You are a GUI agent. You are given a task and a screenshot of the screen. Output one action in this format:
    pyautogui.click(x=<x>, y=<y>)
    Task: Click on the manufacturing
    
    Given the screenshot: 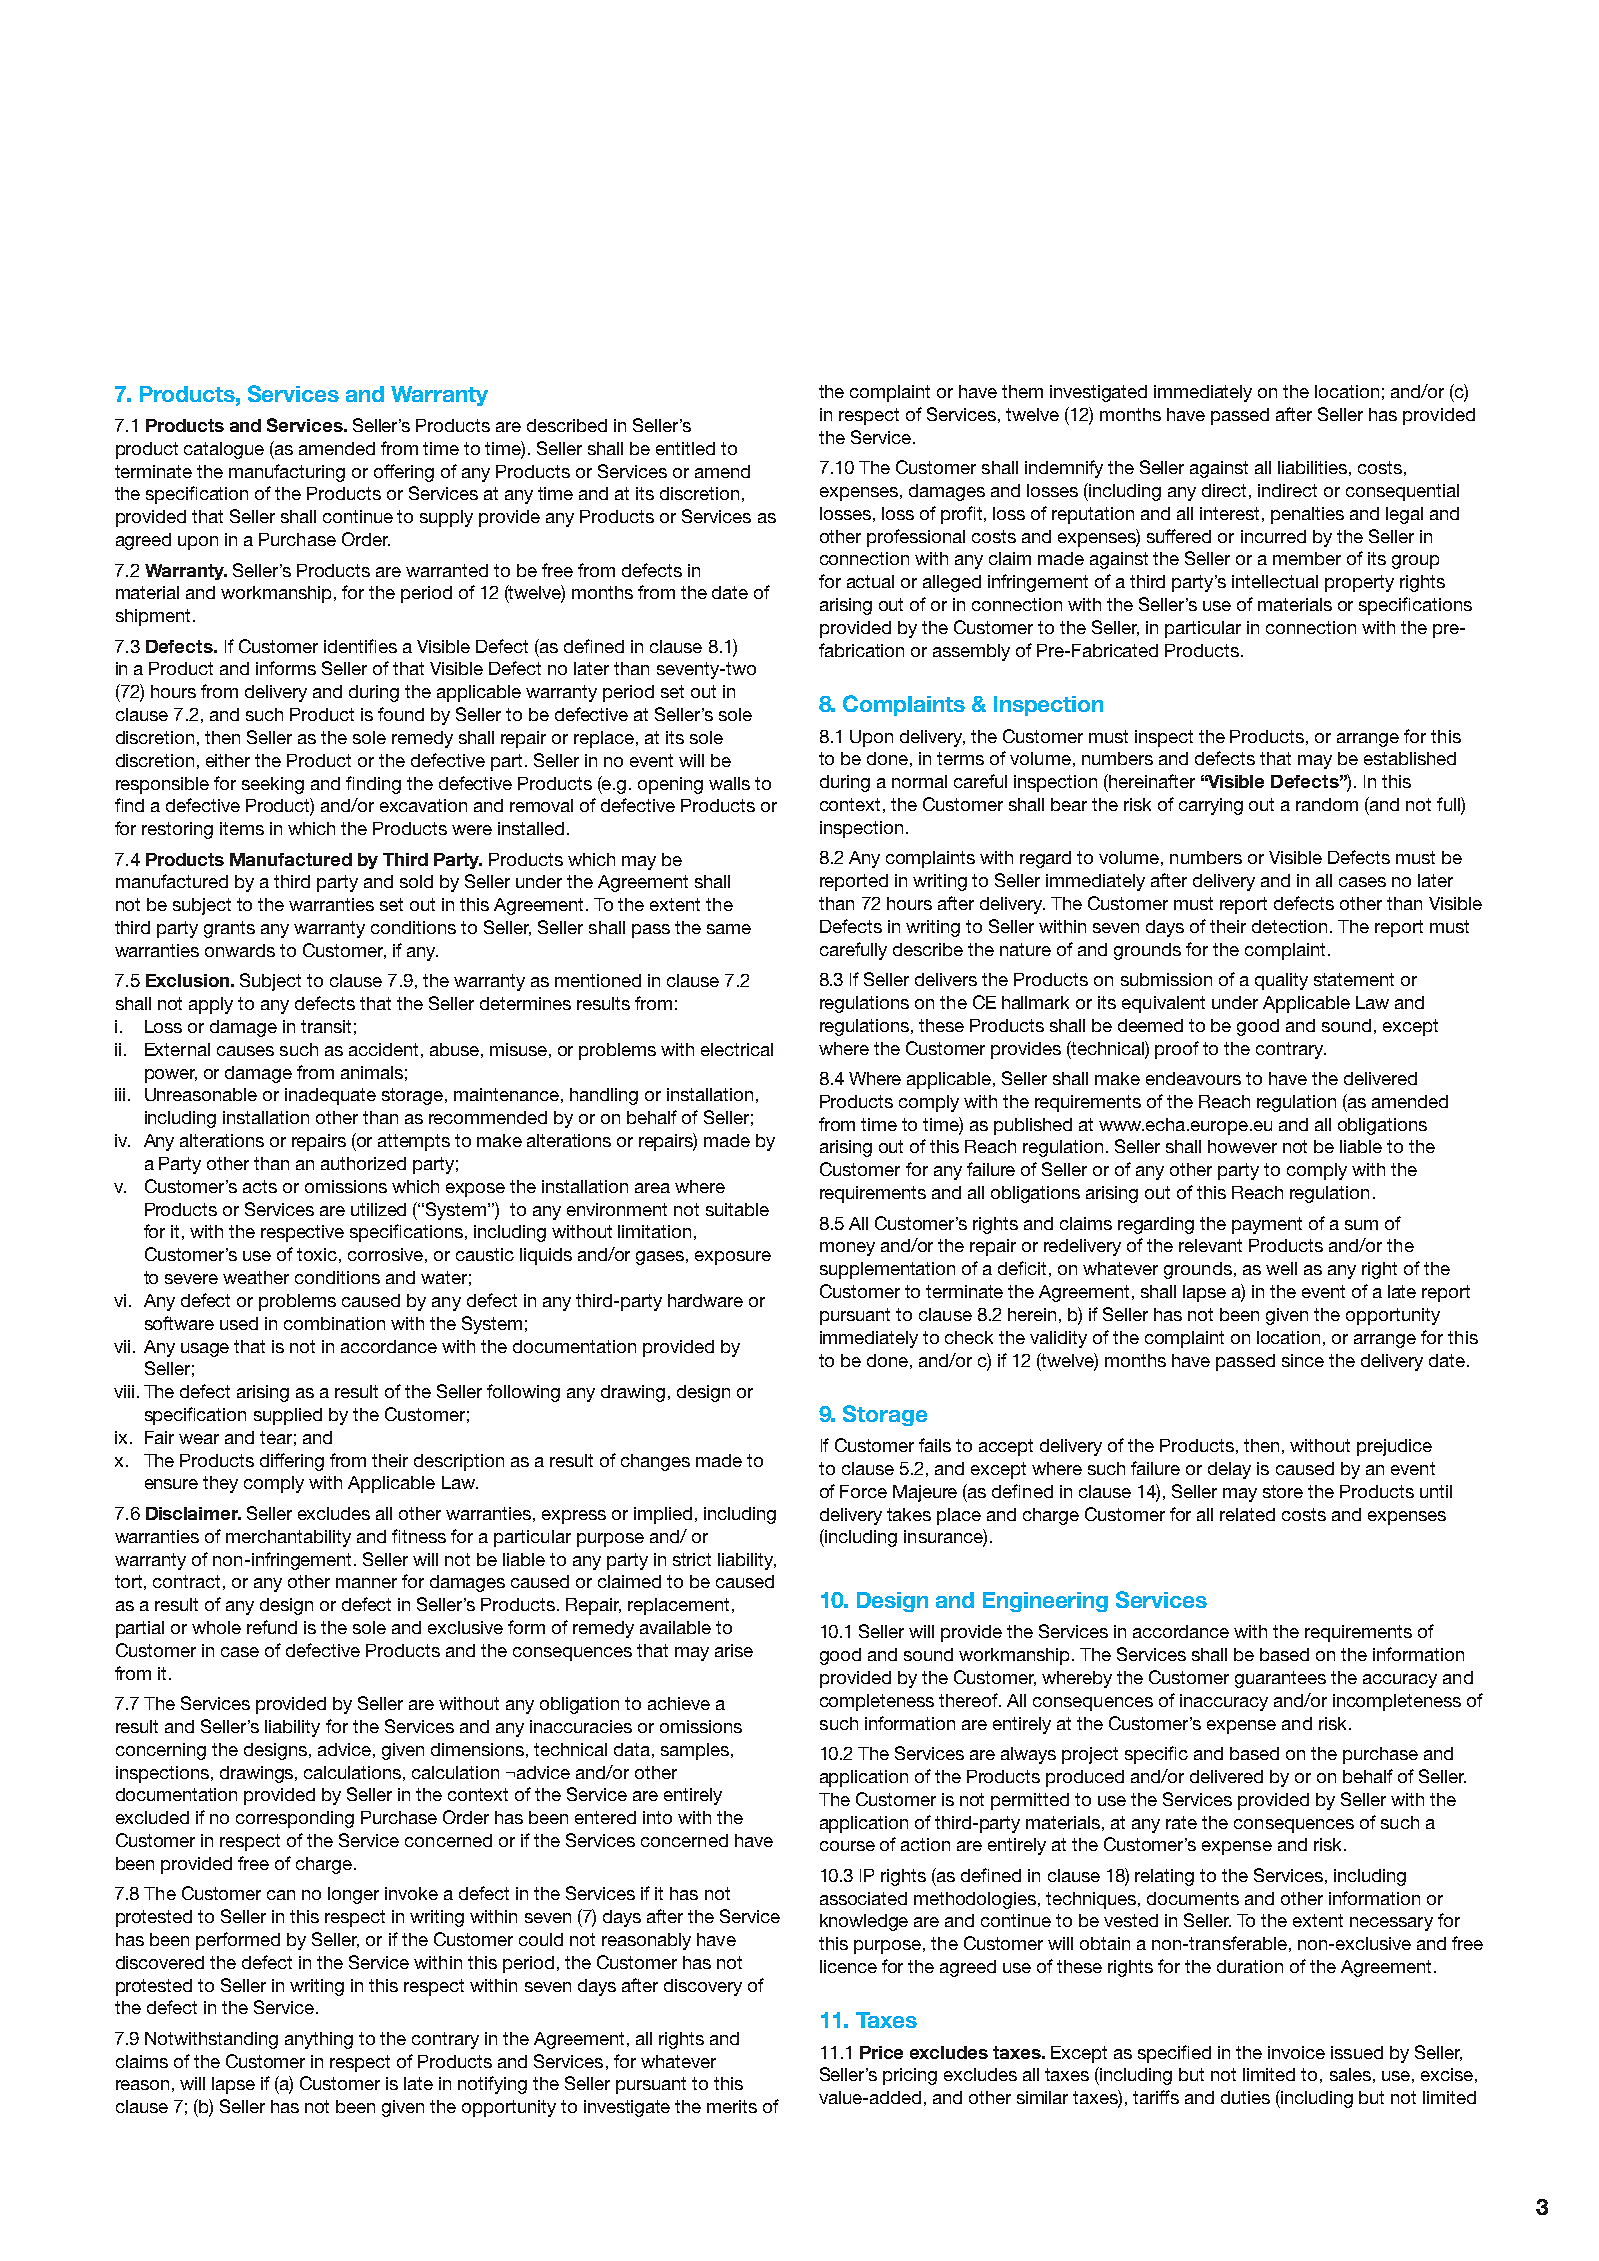 What is the action you would take?
    pyautogui.click(x=287, y=473)
